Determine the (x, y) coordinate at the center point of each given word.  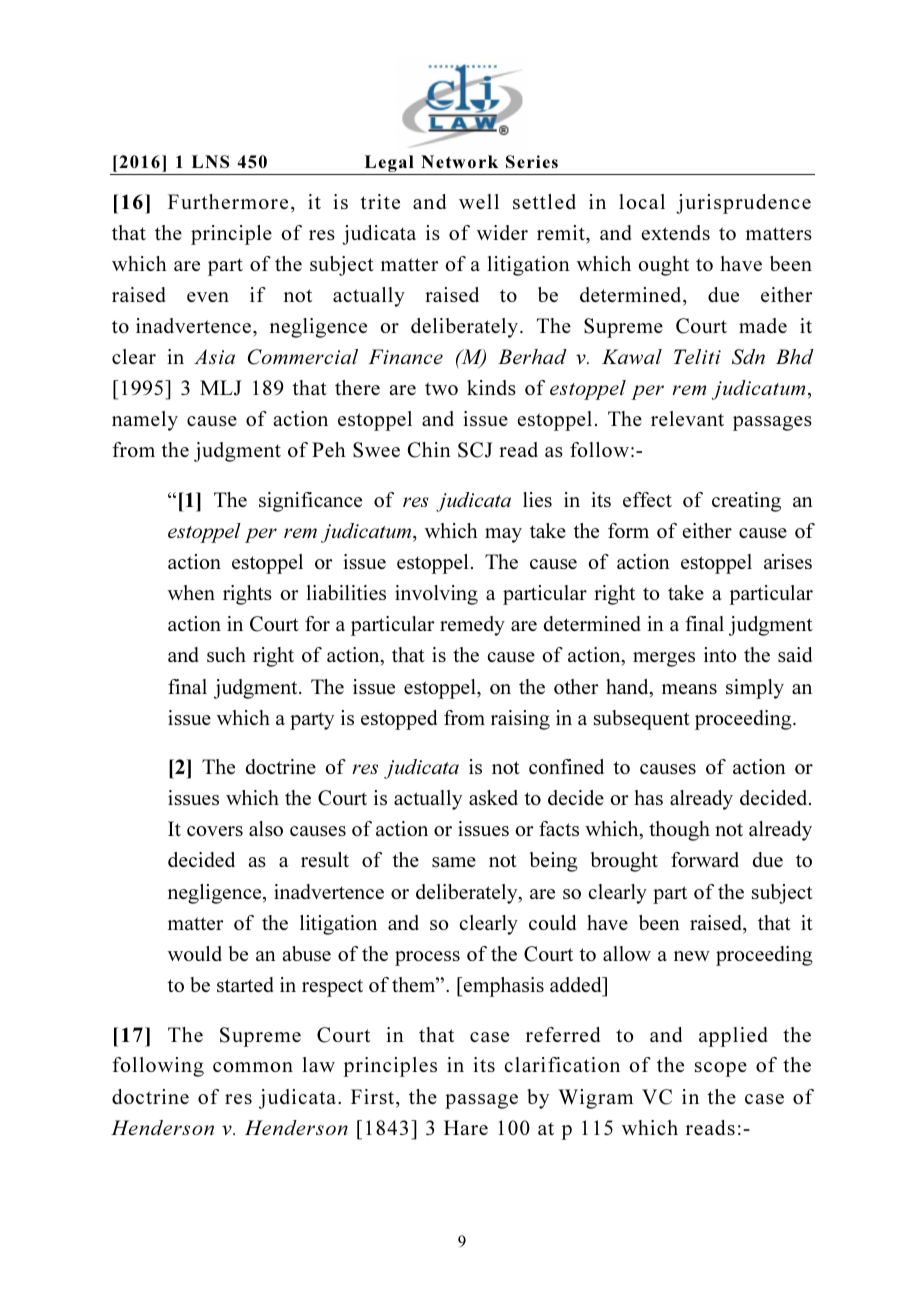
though (679, 831)
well (479, 201)
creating (746, 502)
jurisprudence (743, 204)
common (253, 1067)
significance (310, 502)
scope (721, 1069)
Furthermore (228, 201)
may (503, 535)
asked (493, 797)
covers (215, 831)
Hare (466, 1127)
